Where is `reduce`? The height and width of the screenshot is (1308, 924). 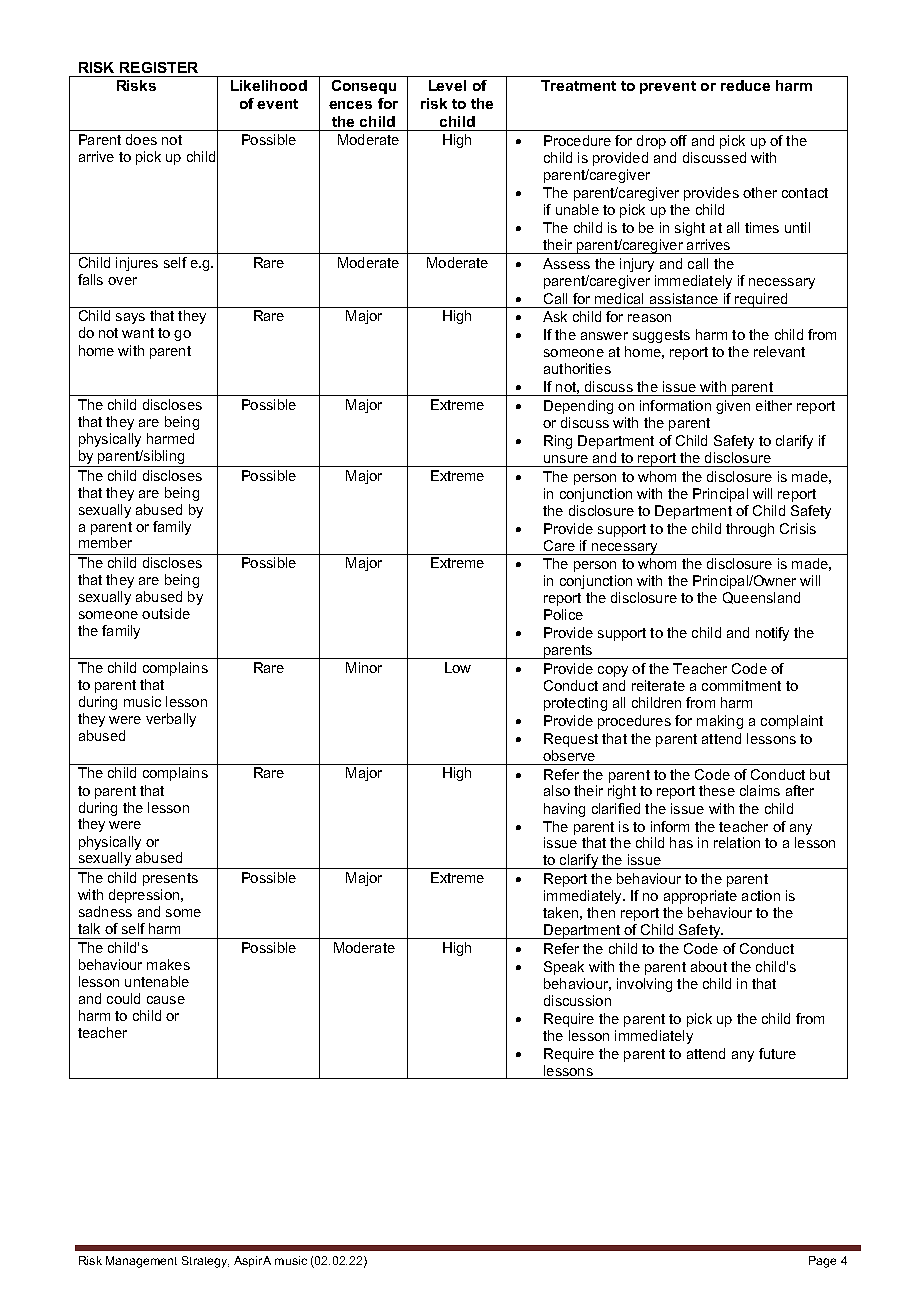
reduce is located at coordinates (745, 85).
